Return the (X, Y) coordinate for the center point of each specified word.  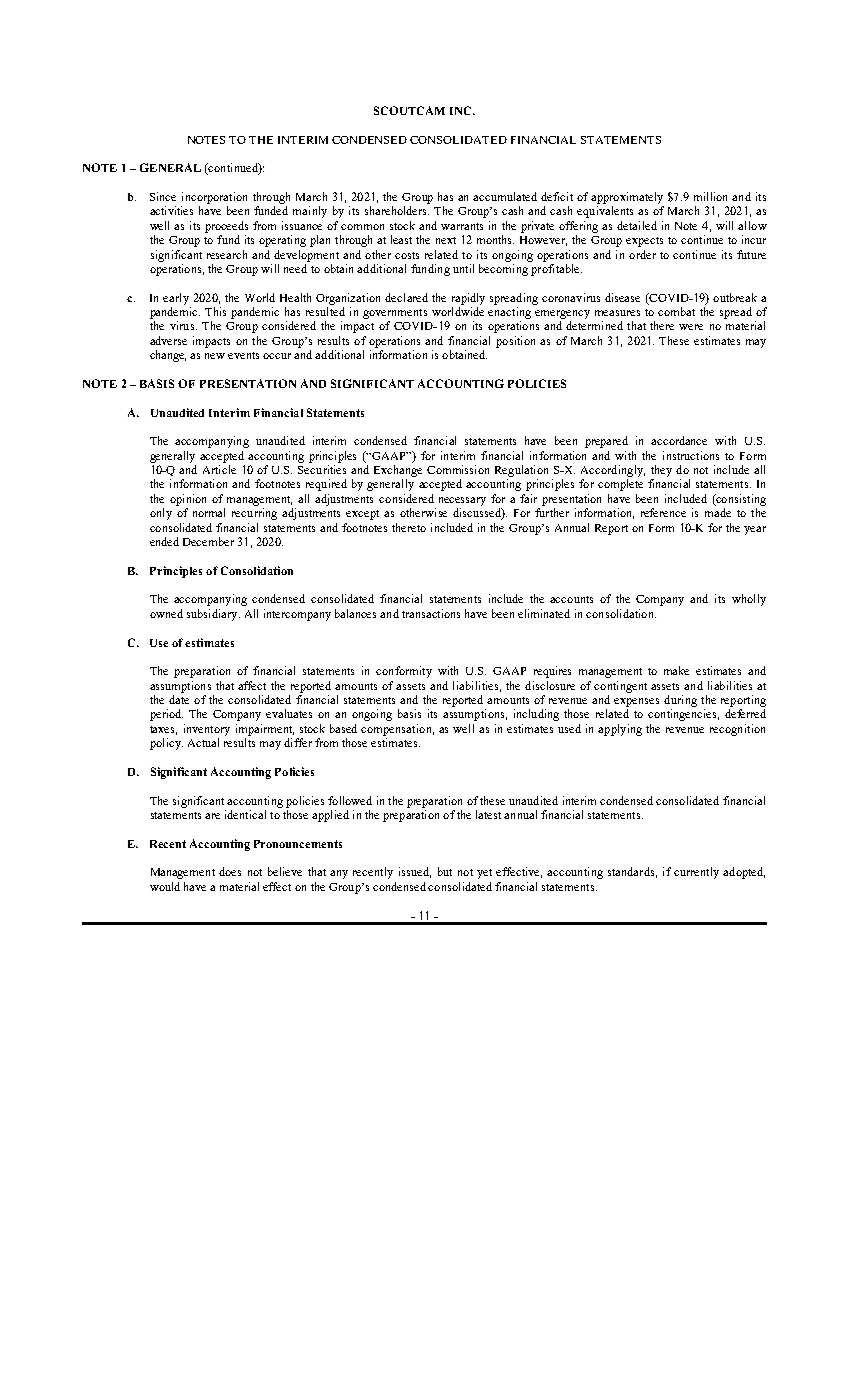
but (445, 871)
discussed (478, 514)
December (208, 541)
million (710, 196)
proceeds (226, 227)
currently (696, 873)
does (230, 871)
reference (663, 512)
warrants (462, 226)
